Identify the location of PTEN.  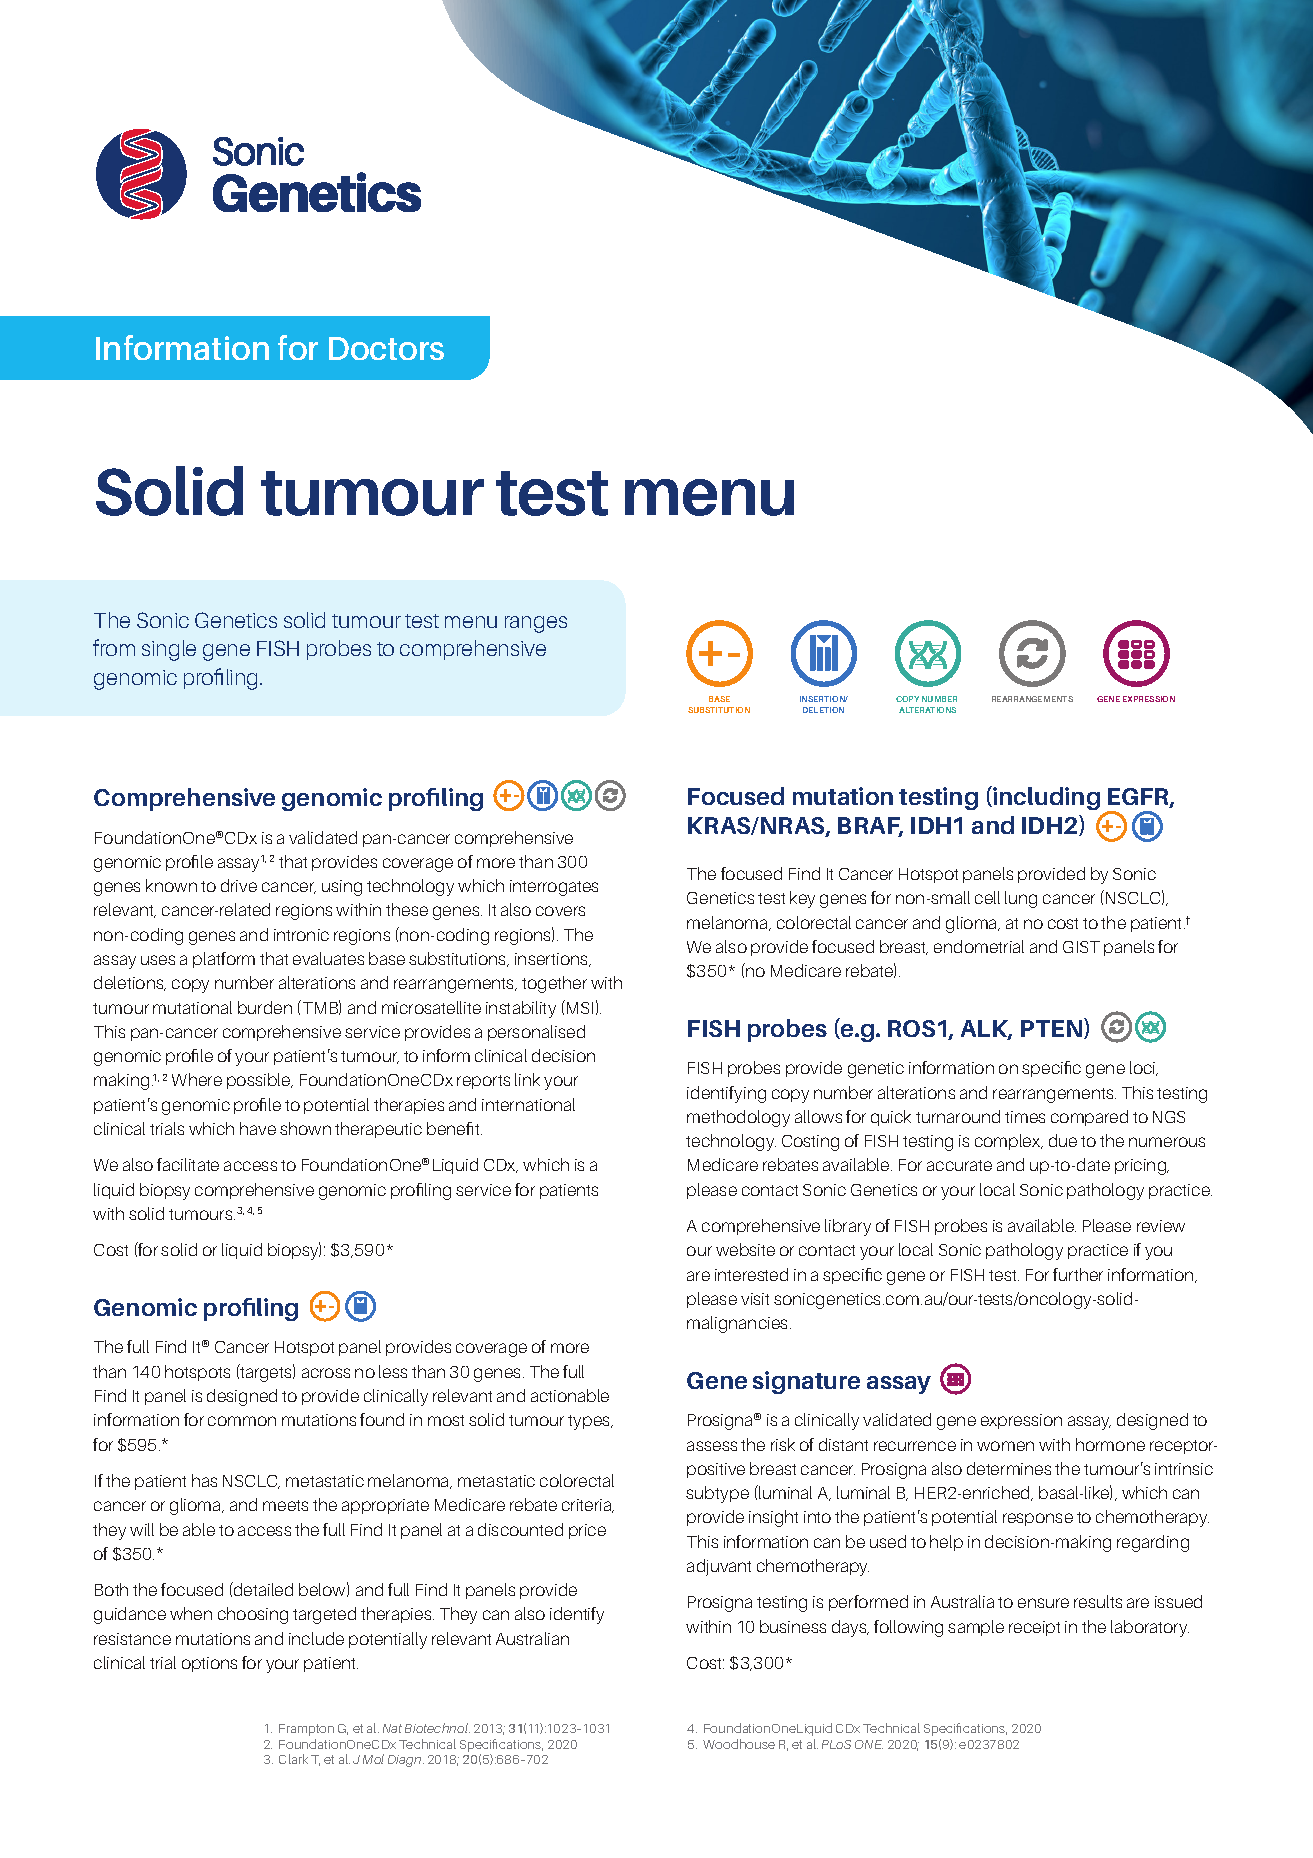
(1053, 1028).
